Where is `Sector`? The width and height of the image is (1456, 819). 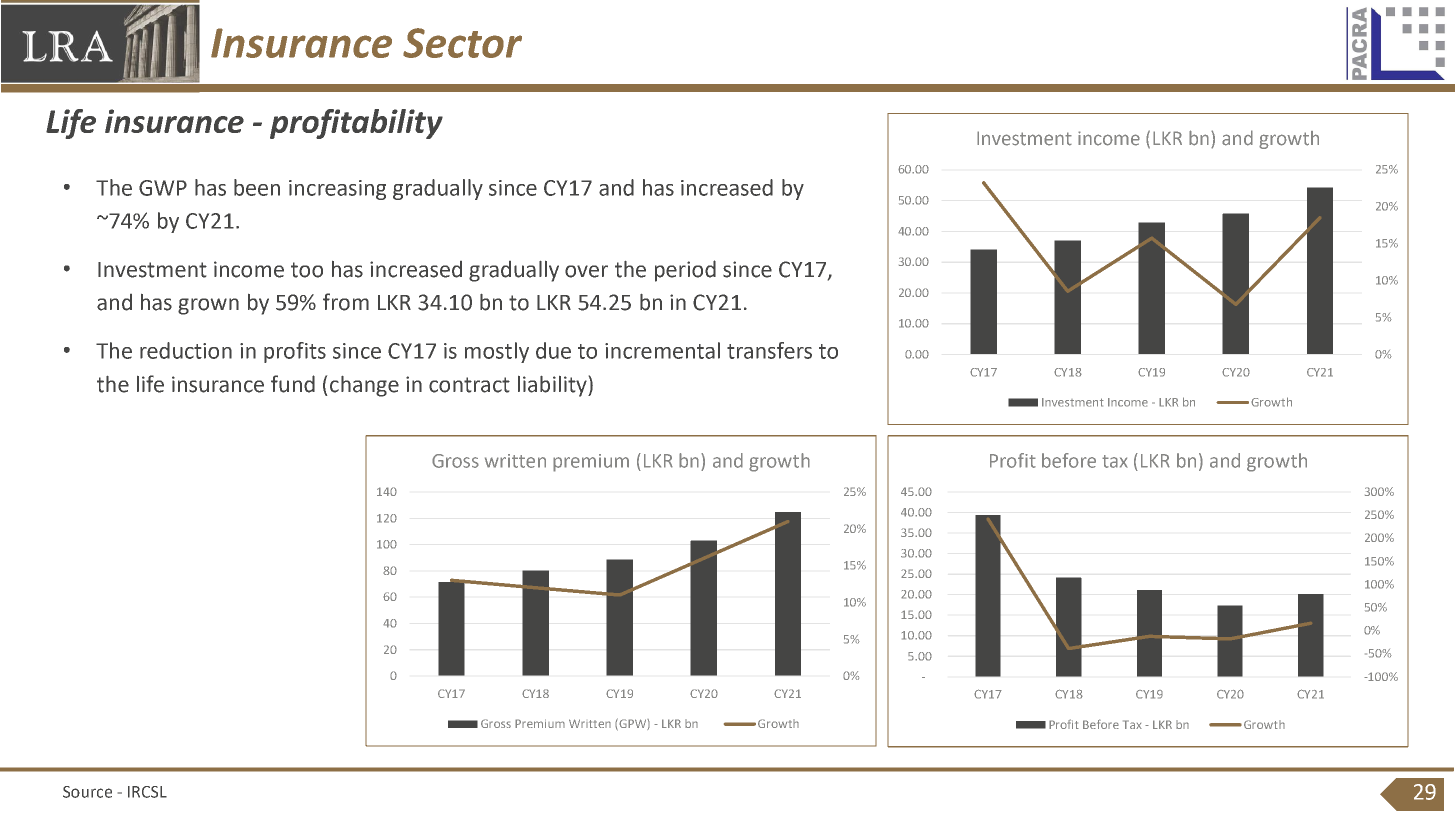 Sector is located at coordinates (462, 43).
